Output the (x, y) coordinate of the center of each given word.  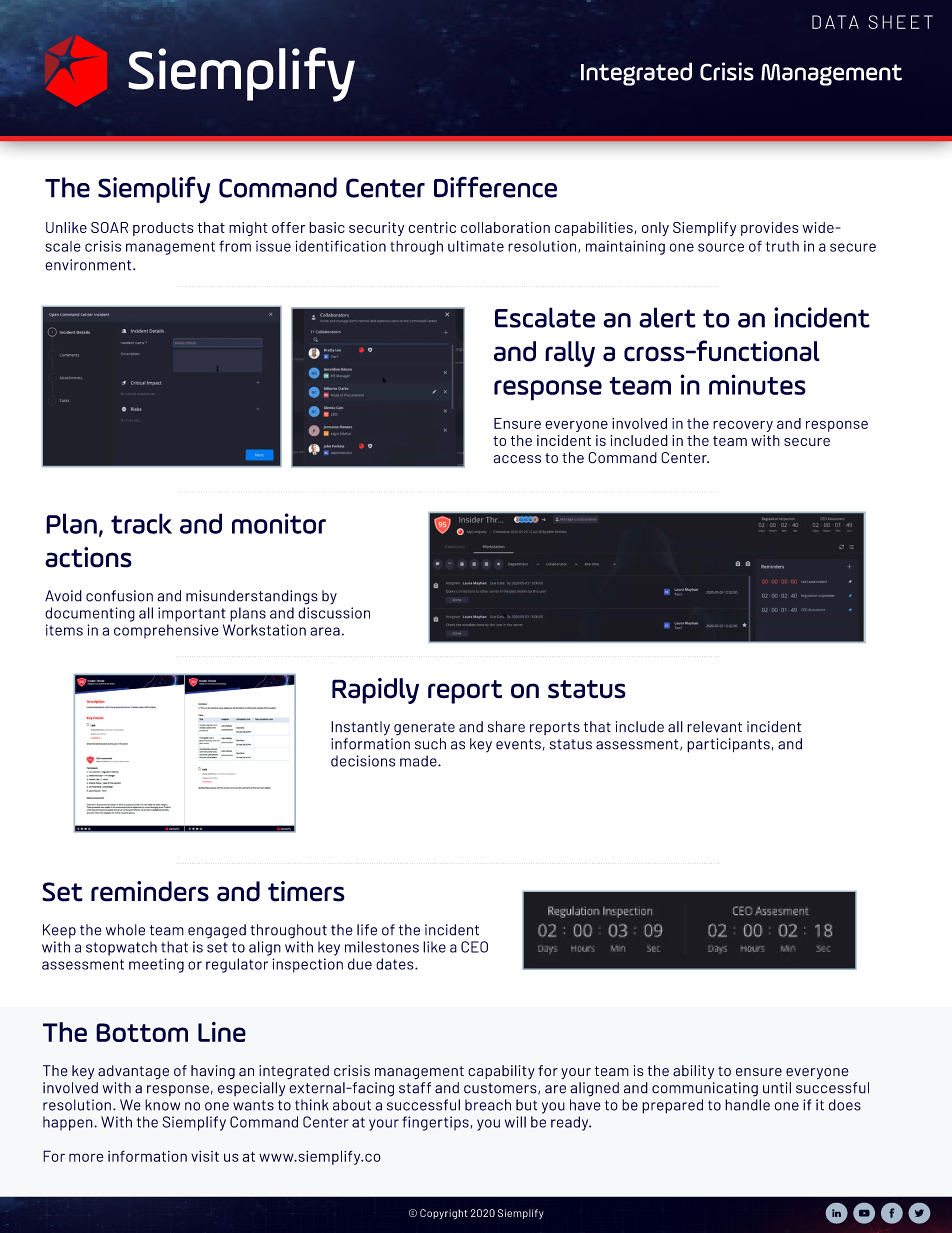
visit (205, 1156)
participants (728, 745)
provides (770, 229)
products (163, 229)
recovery (743, 426)
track (141, 523)
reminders (150, 891)
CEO (474, 947)
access (517, 459)
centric (432, 227)
